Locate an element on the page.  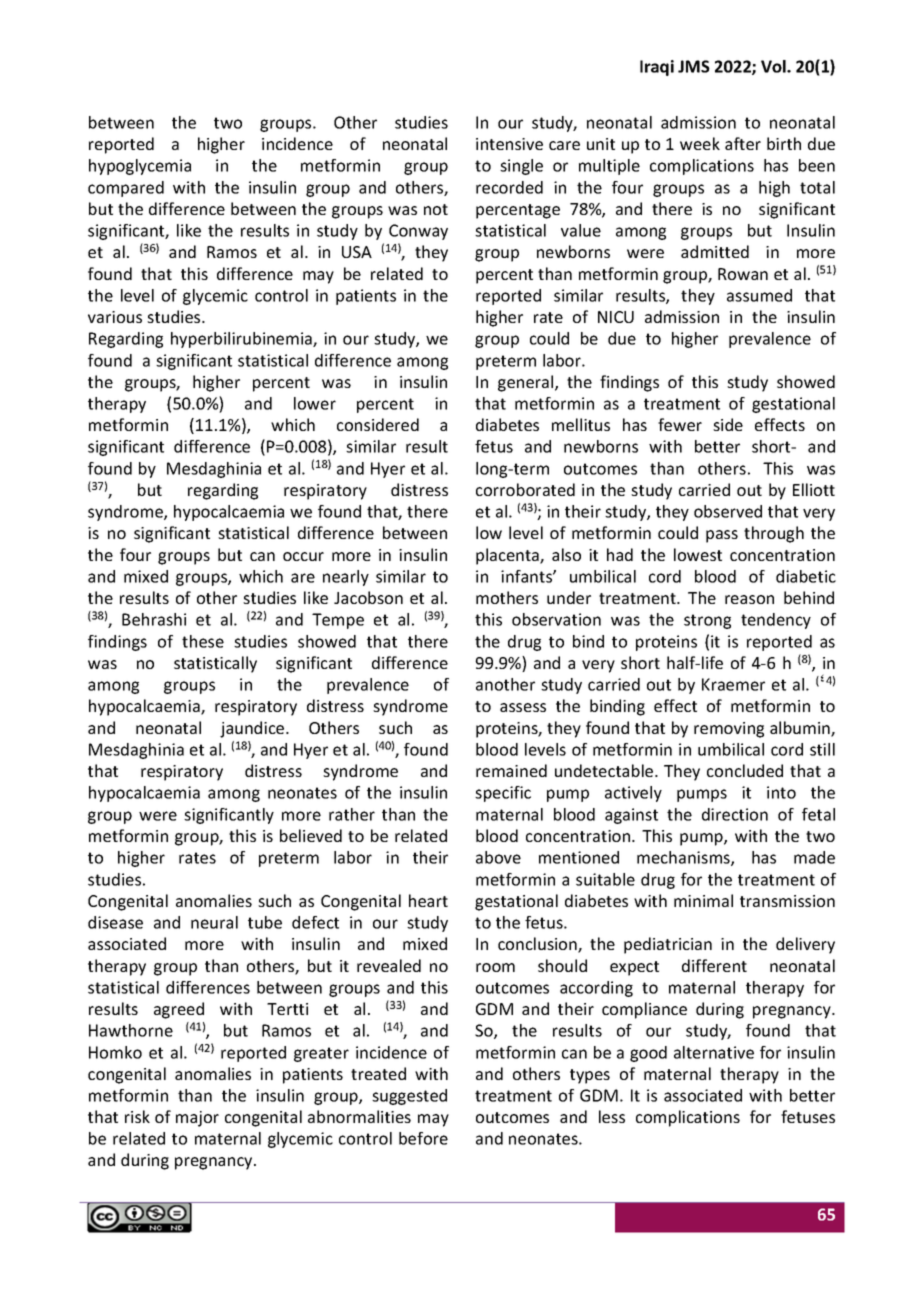
suggested is located at coordinates (409, 1097).
